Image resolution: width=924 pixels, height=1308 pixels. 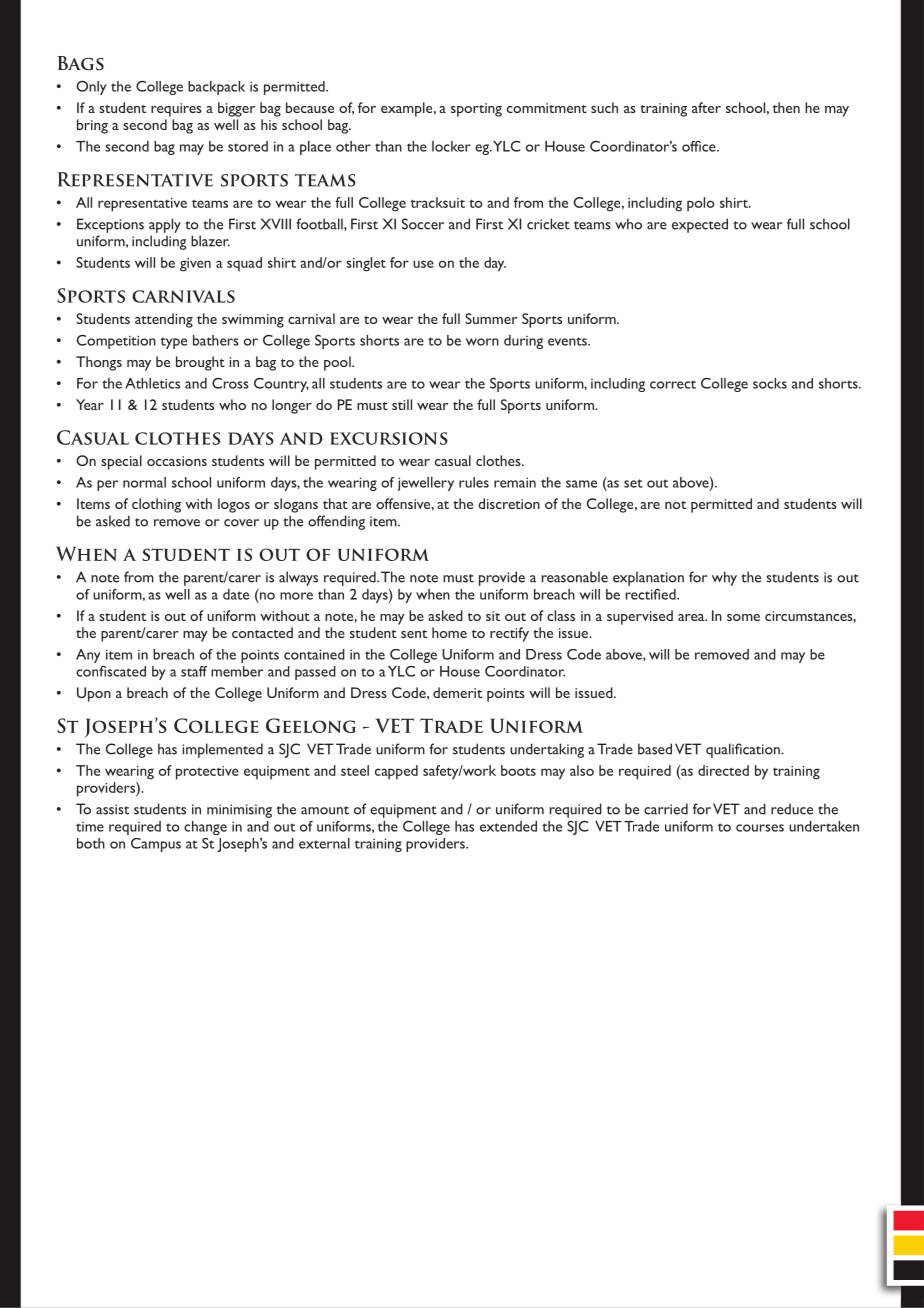 I want to click on requires, so click(x=176, y=110).
